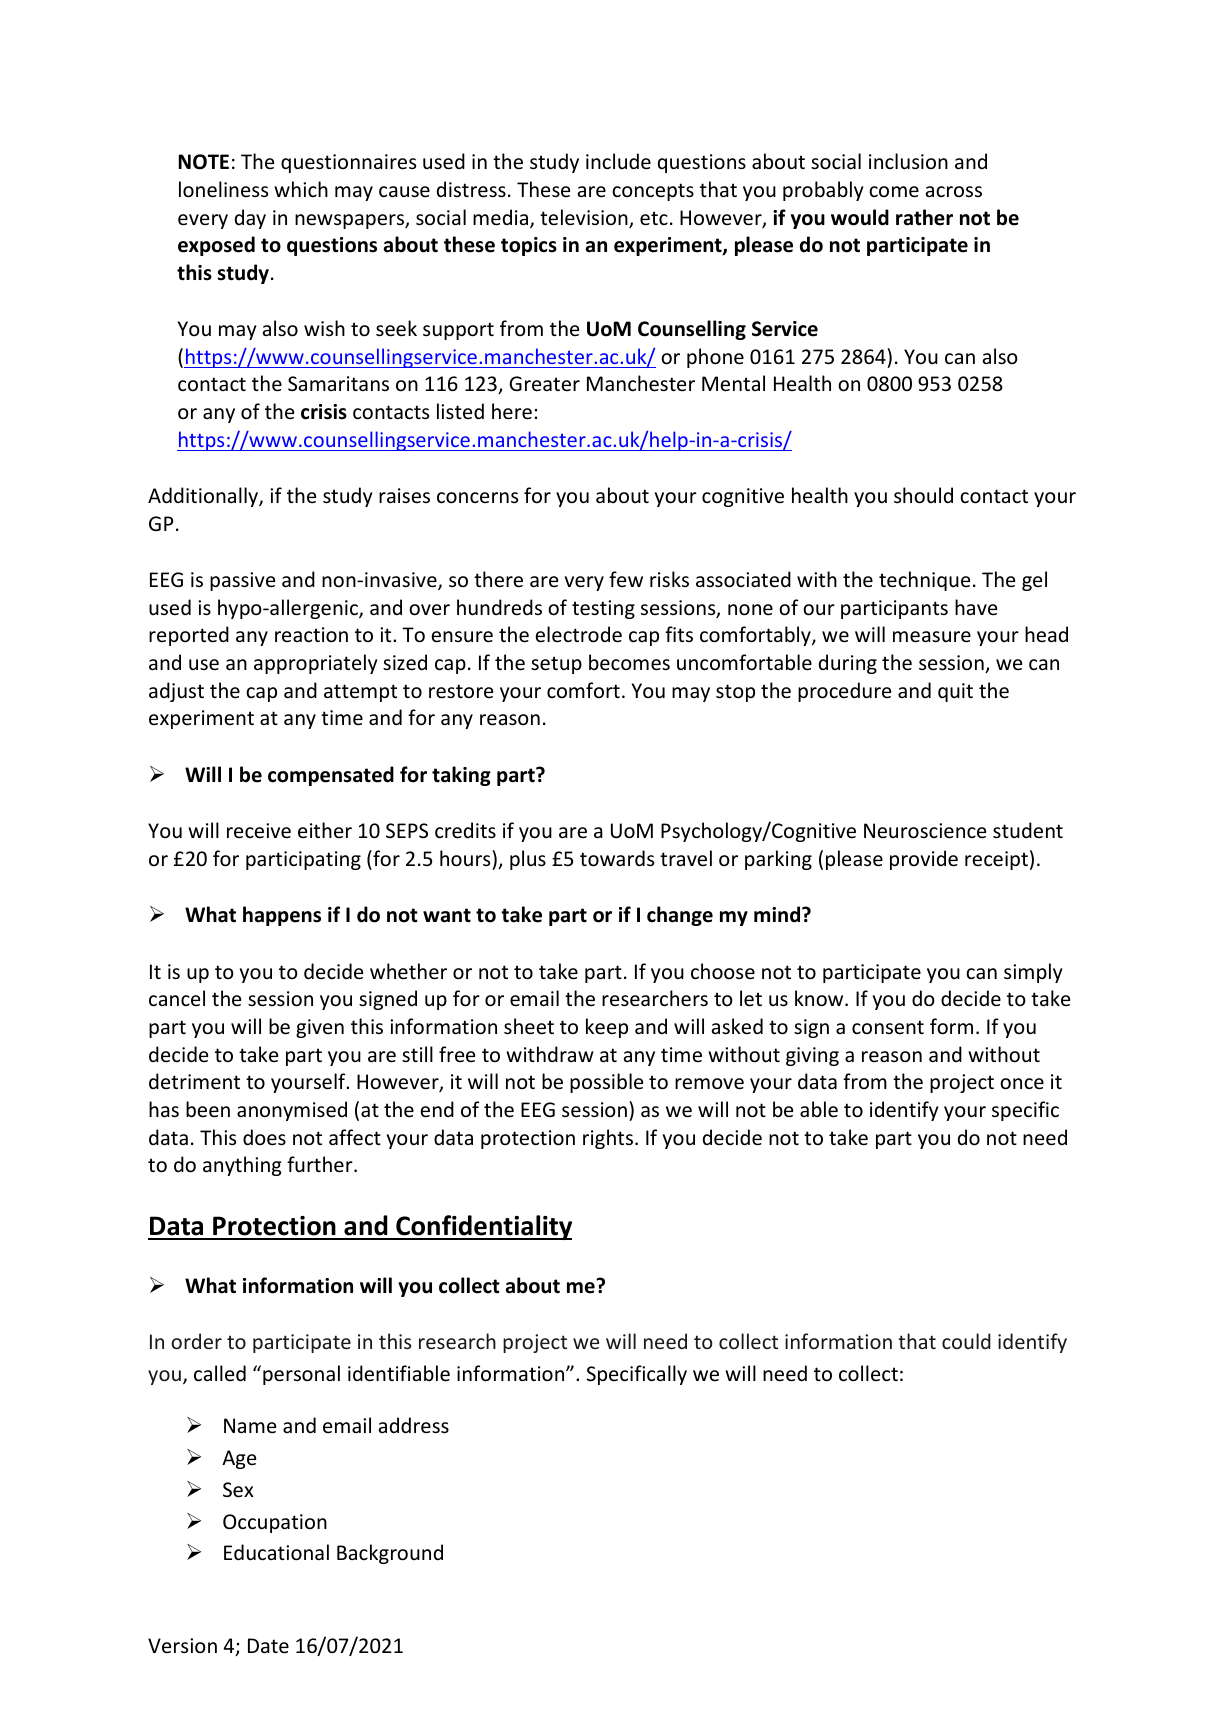 The height and width of the screenshot is (1733, 1225). I want to click on day, so click(250, 219).
